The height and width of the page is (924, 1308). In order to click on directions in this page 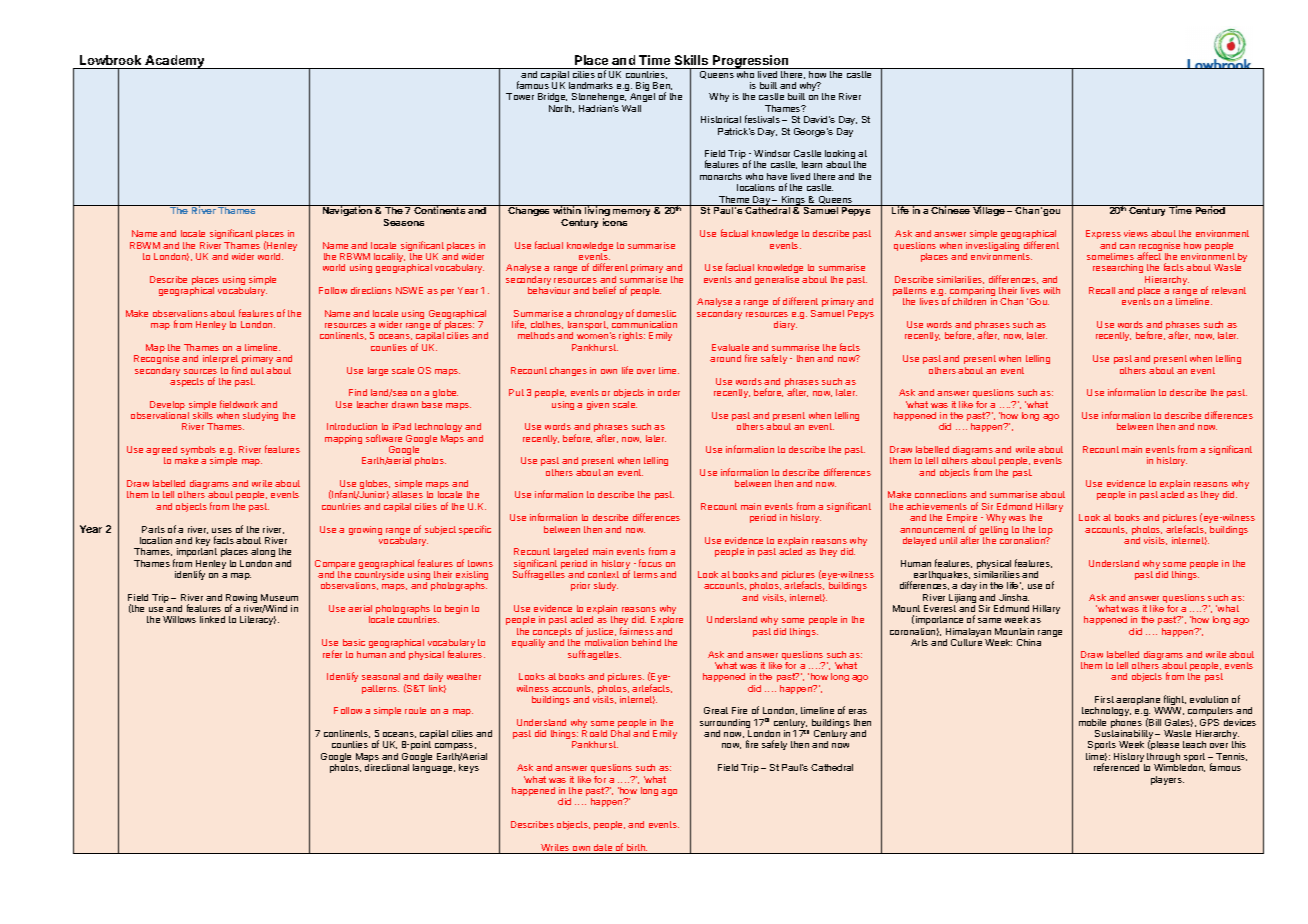, I will do `click(371, 290)`.
